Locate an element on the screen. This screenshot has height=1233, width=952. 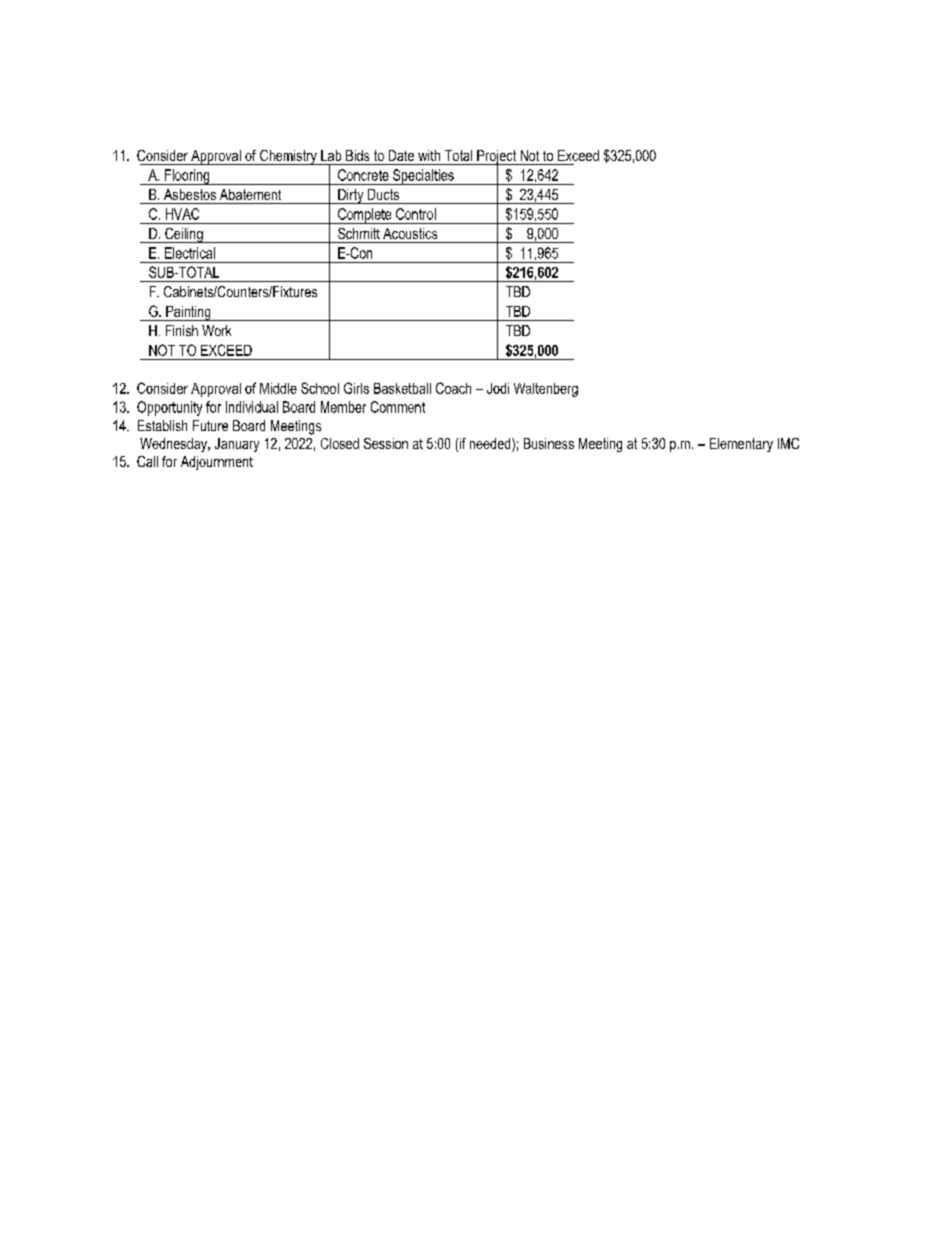
needed is located at coordinates (491, 445).
